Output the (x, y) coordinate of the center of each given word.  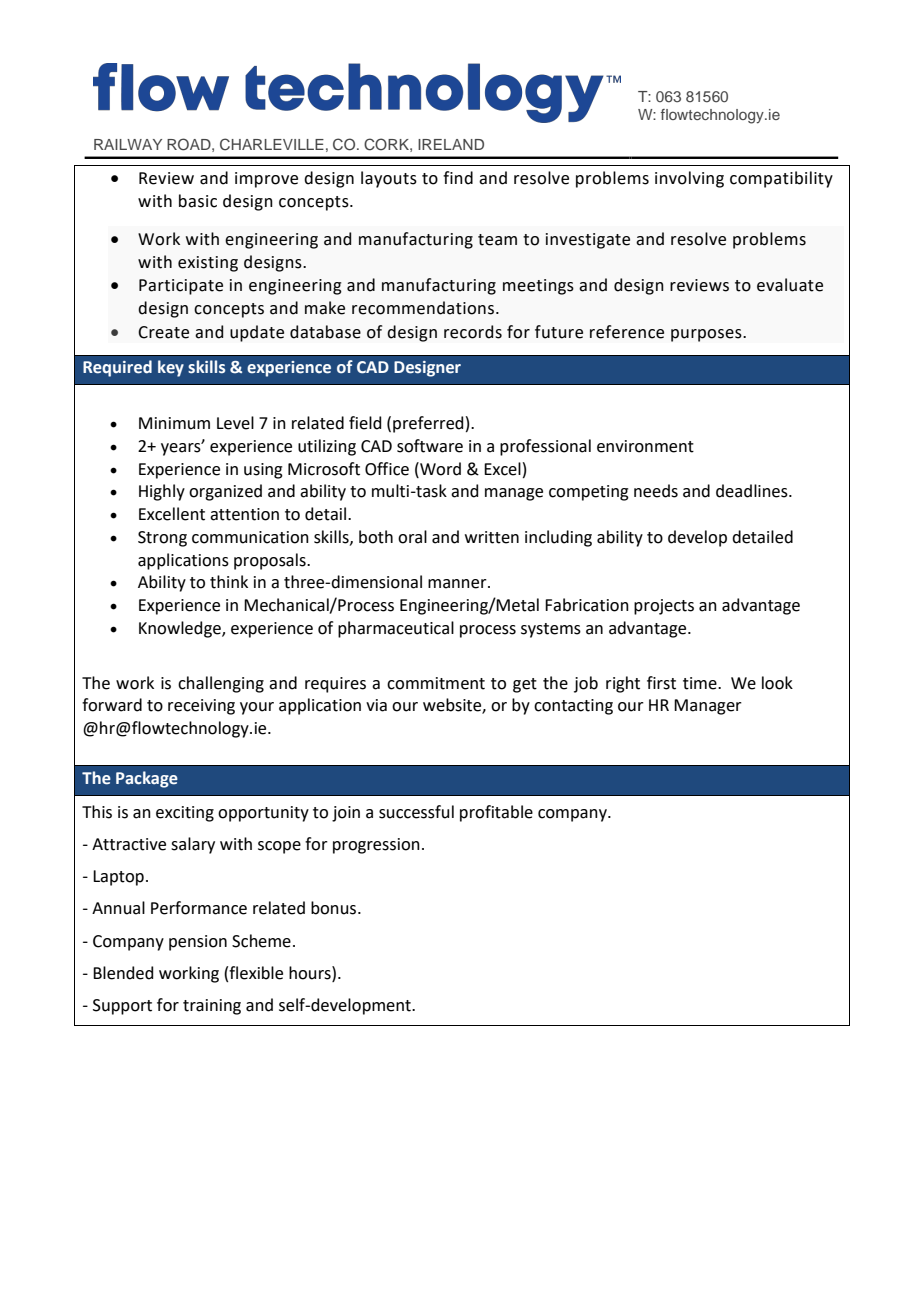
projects (664, 607)
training (212, 1007)
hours (311, 973)
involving (689, 179)
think (229, 582)
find (458, 178)
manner (458, 584)
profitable (496, 813)
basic (198, 201)
